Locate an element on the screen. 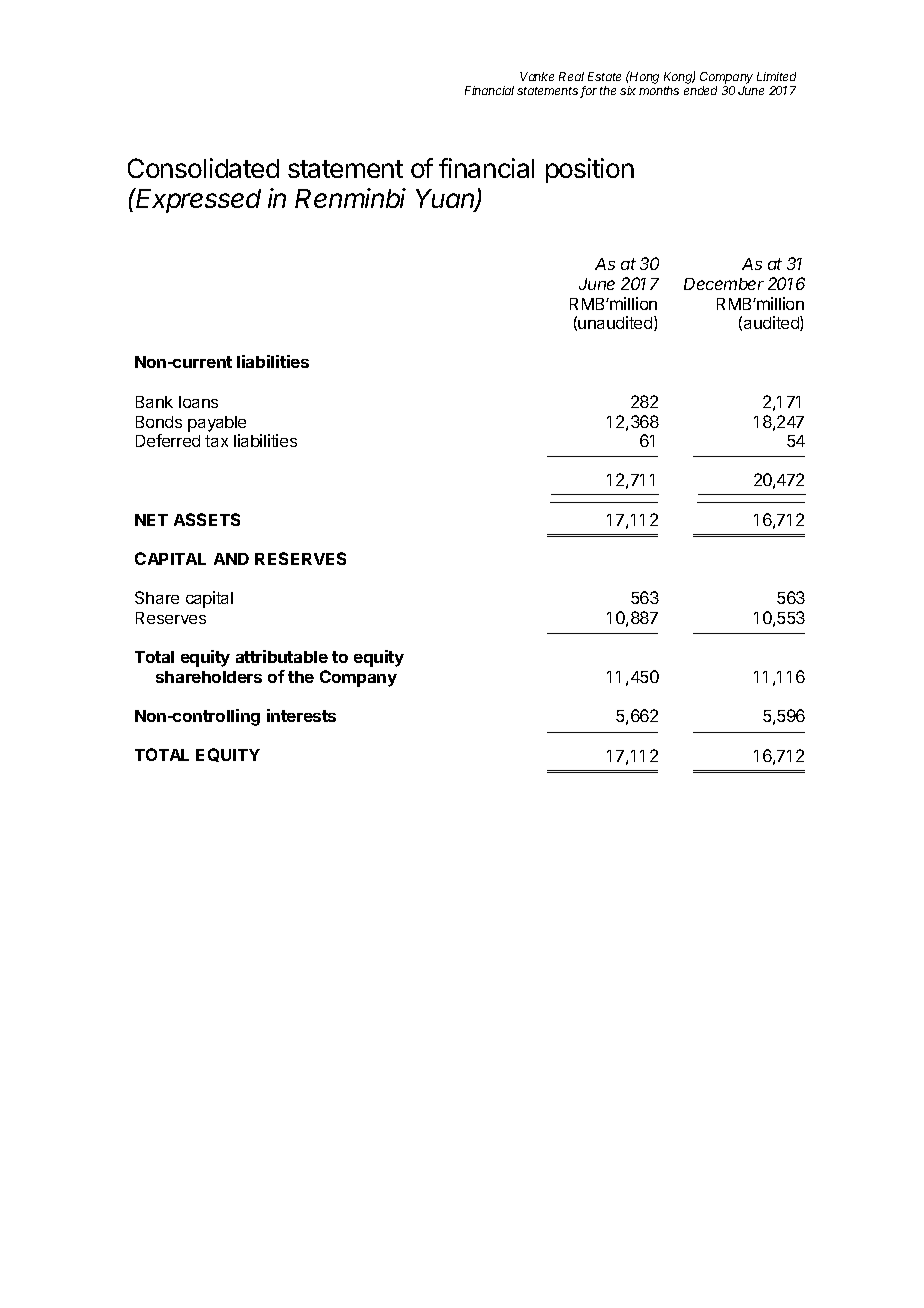 Image resolution: width=924 pixels, height=1308 pixels. AND is located at coordinates (231, 559).
